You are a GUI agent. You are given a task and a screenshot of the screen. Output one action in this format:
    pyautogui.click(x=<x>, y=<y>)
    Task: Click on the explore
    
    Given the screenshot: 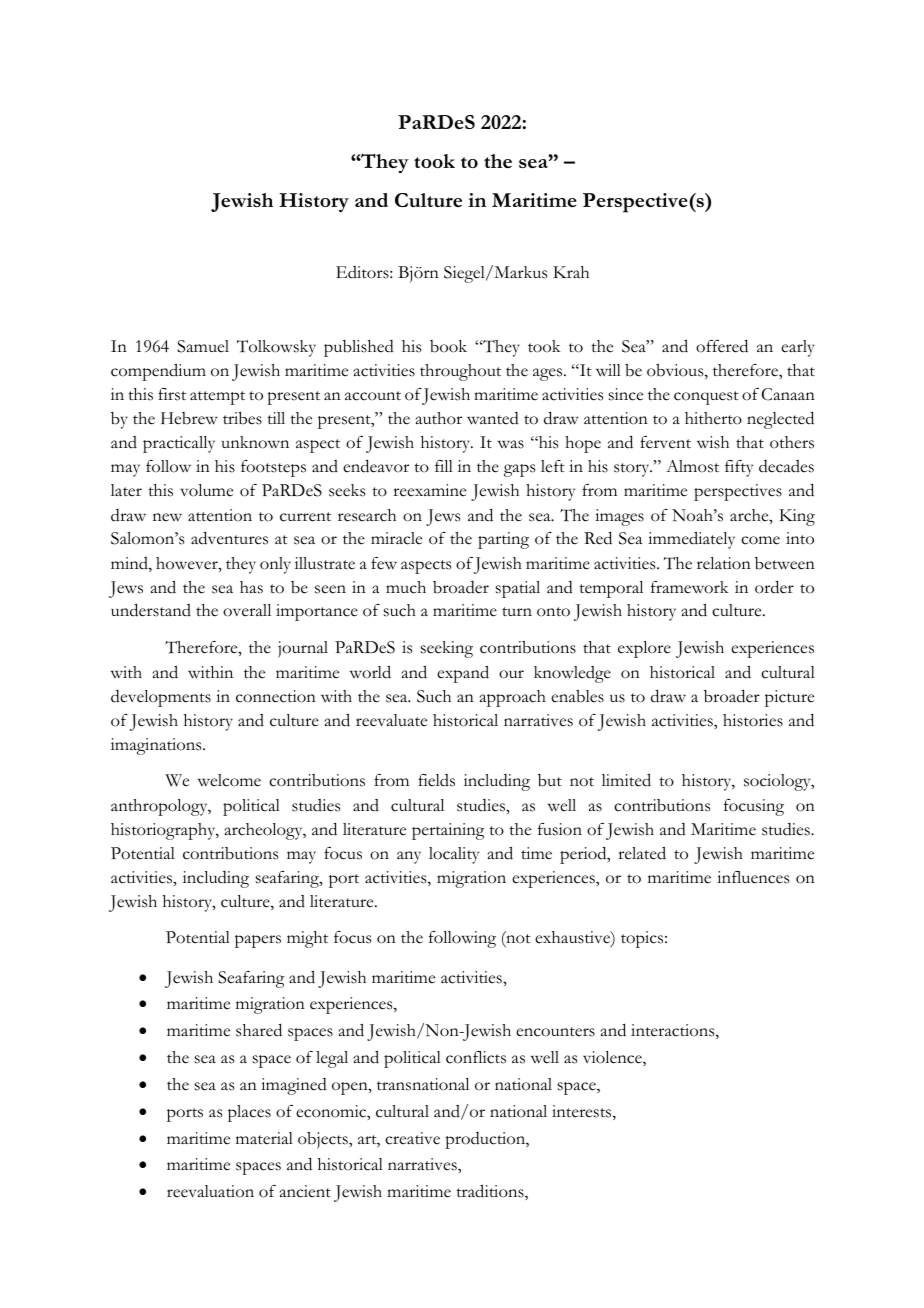 What is the action you would take?
    pyautogui.click(x=644, y=649)
